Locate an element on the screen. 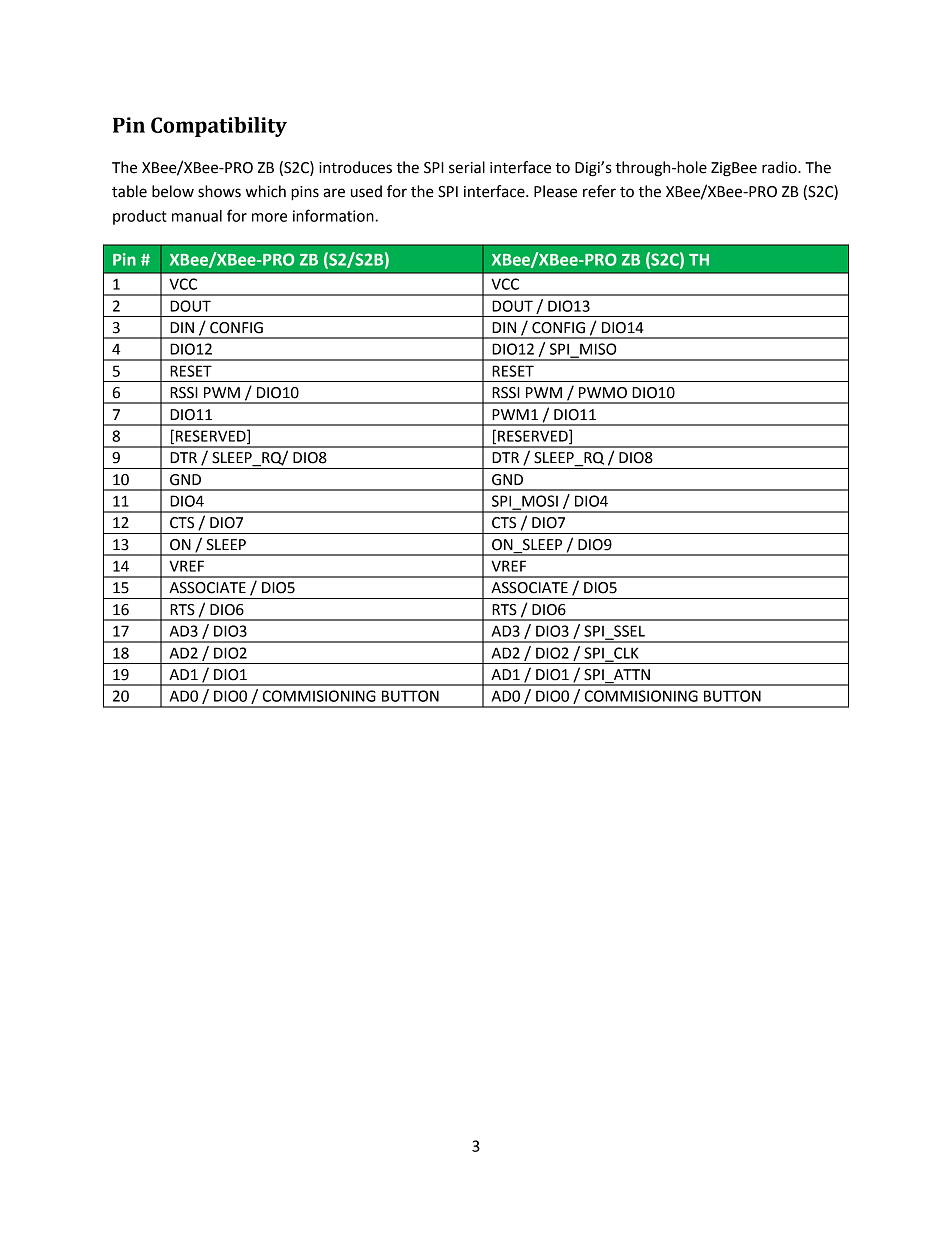 The width and height of the screenshot is (952, 1233). shows is located at coordinates (219, 191).
